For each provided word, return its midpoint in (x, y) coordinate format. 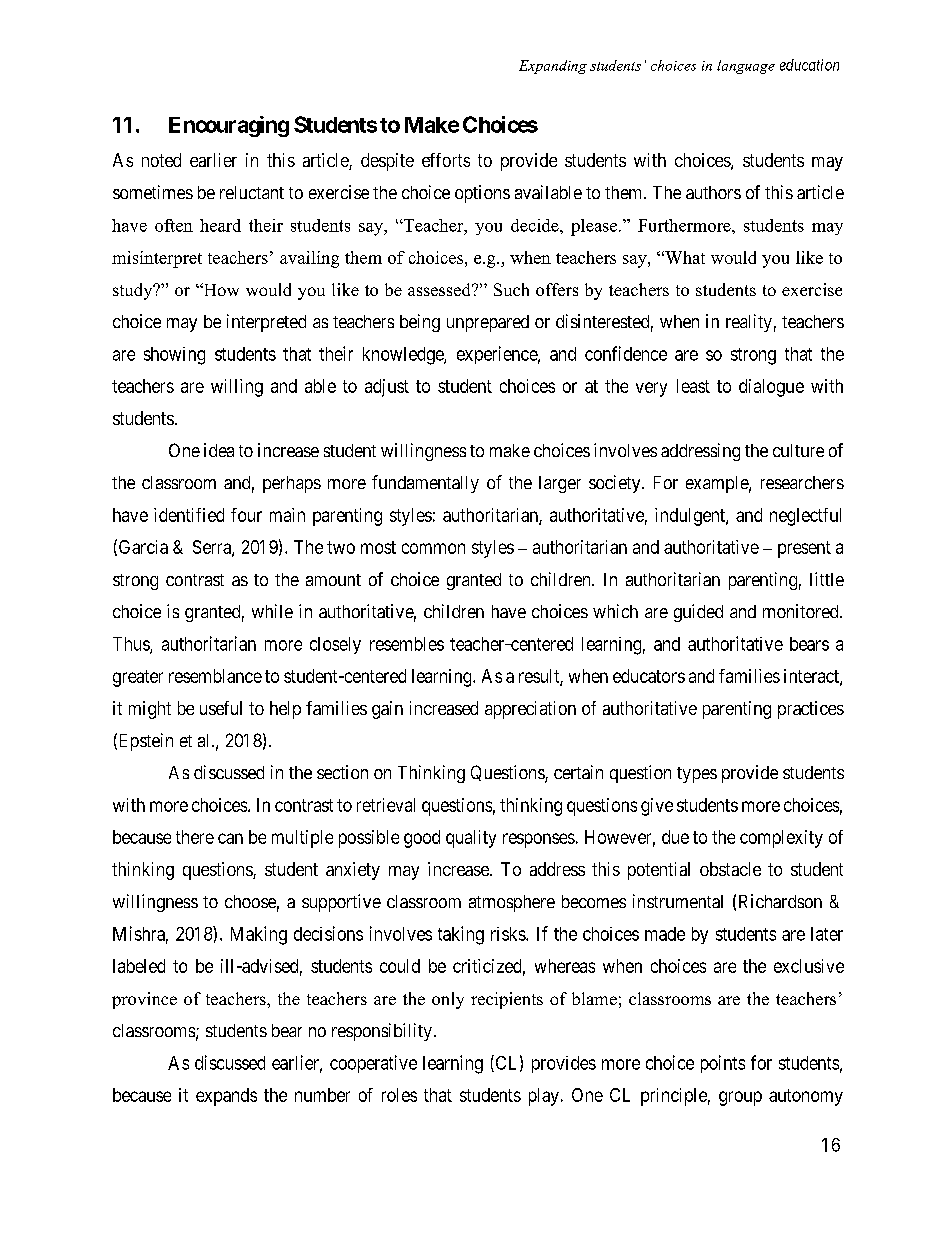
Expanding (553, 67)
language (746, 67)
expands (226, 1097)
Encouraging (229, 126)
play (544, 1097)
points (723, 1064)
